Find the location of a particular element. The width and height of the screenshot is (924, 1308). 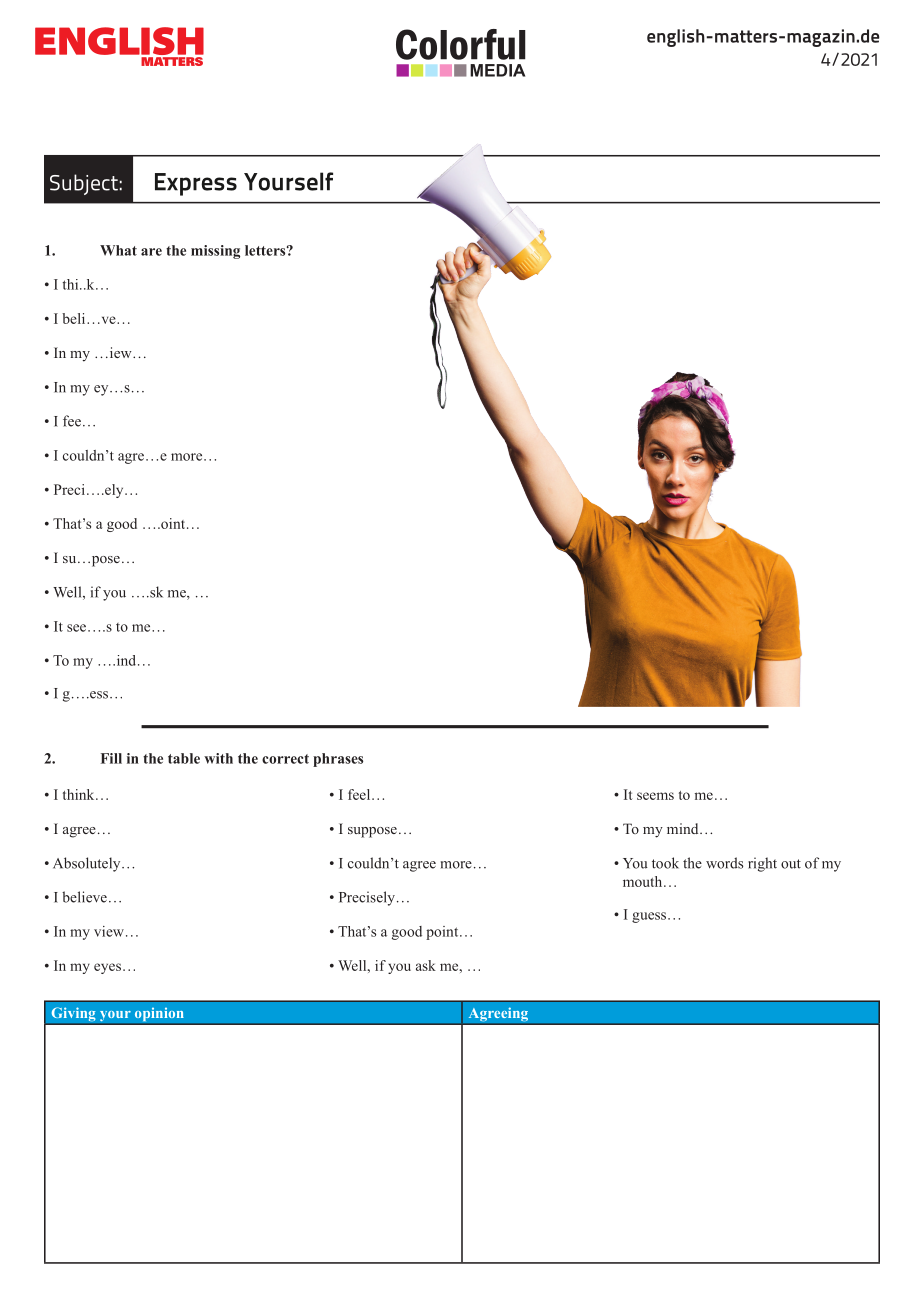

view is located at coordinates (109, 931).
